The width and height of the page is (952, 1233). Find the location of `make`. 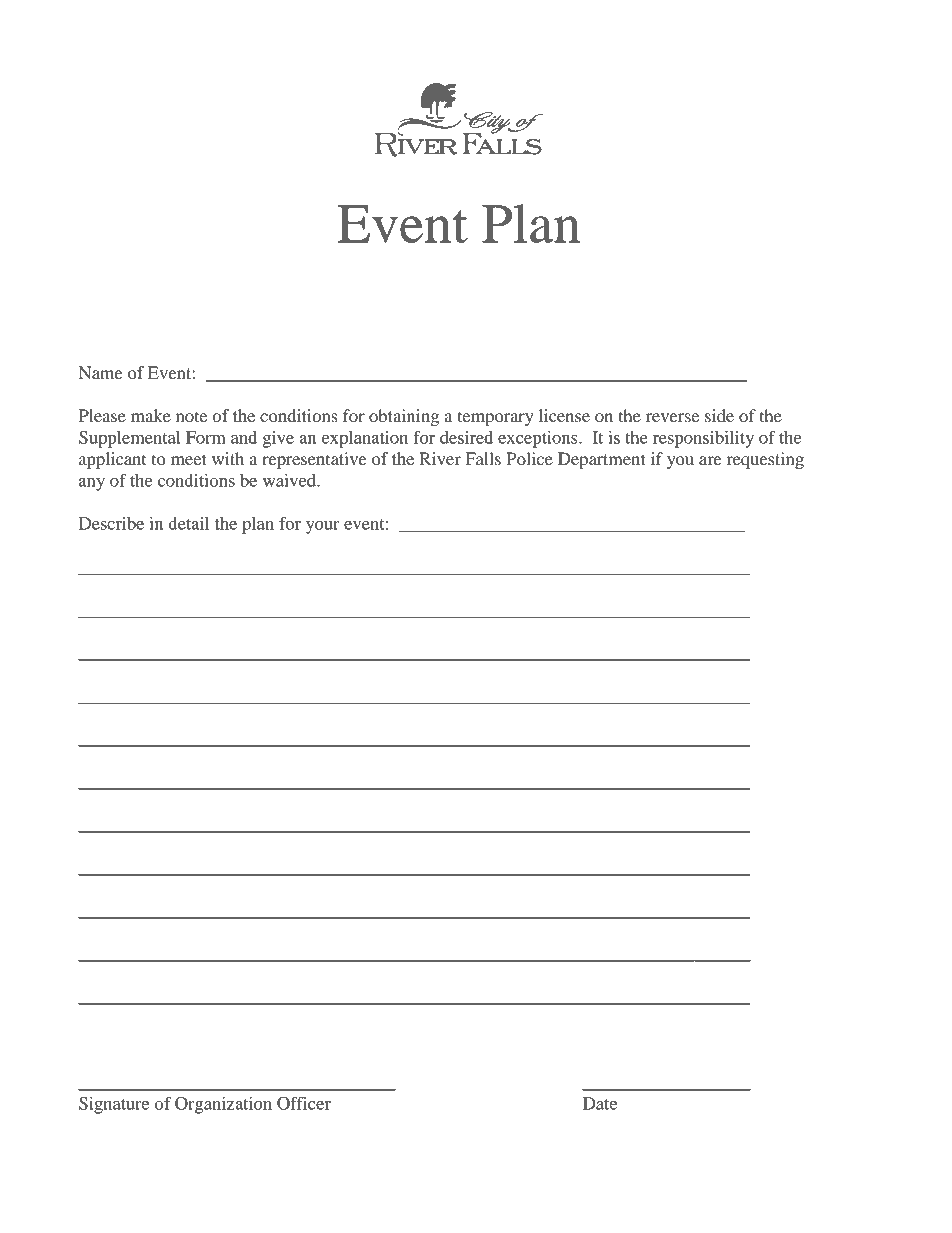

make is located at coordinates (151, 415).
